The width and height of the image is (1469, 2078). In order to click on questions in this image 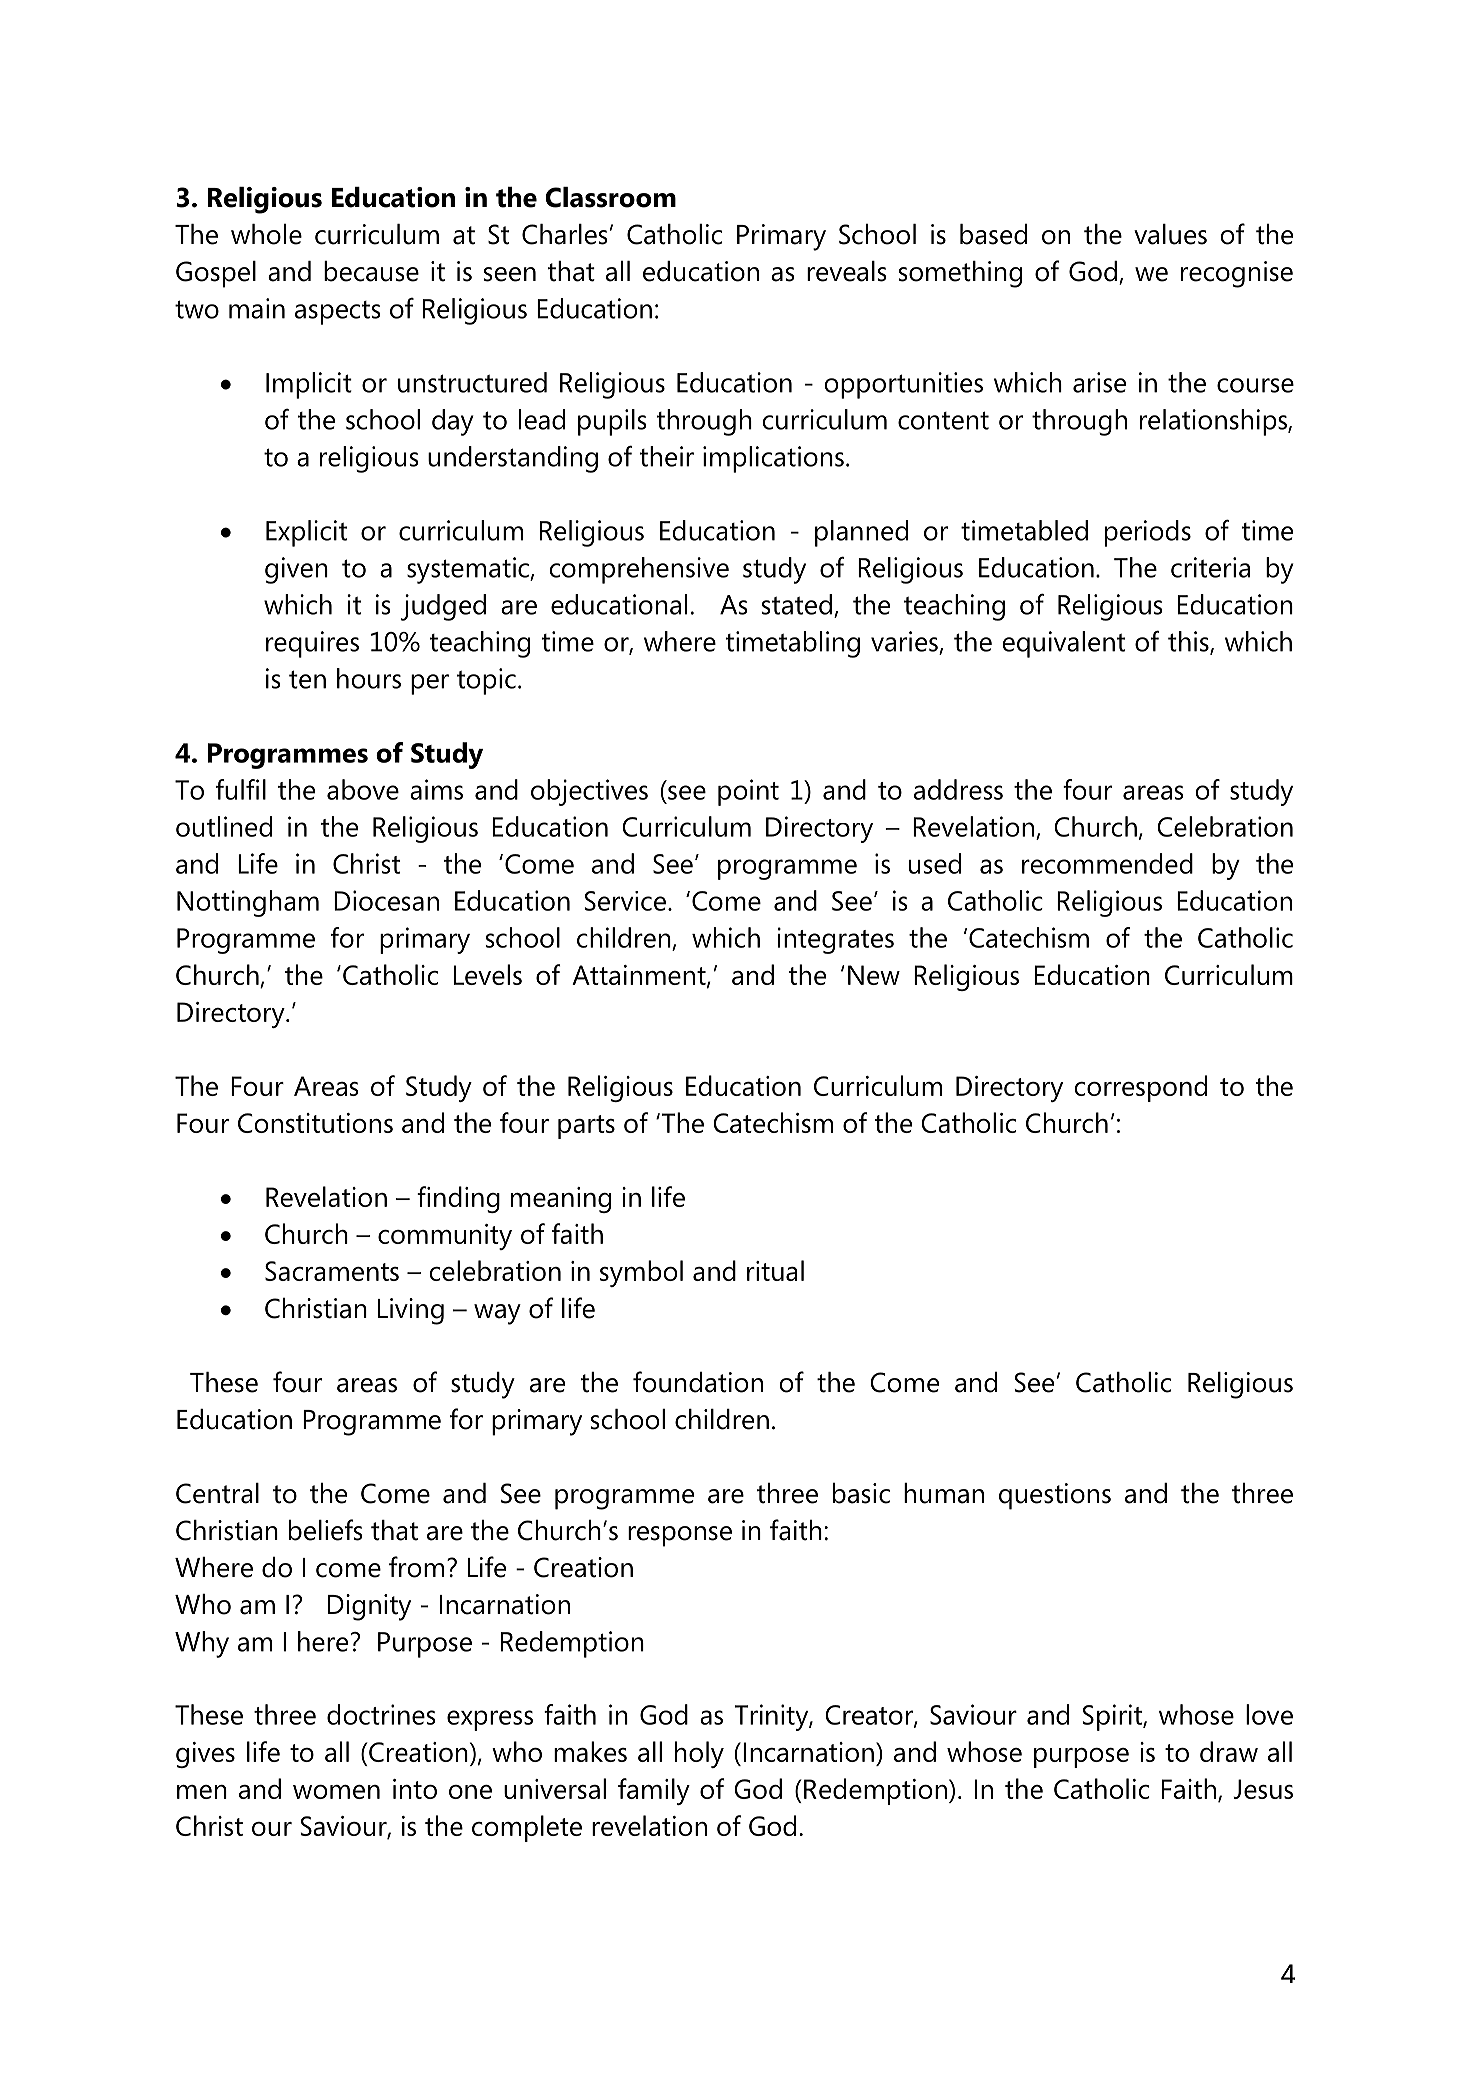, I will do `click(1055, 1496)`.
